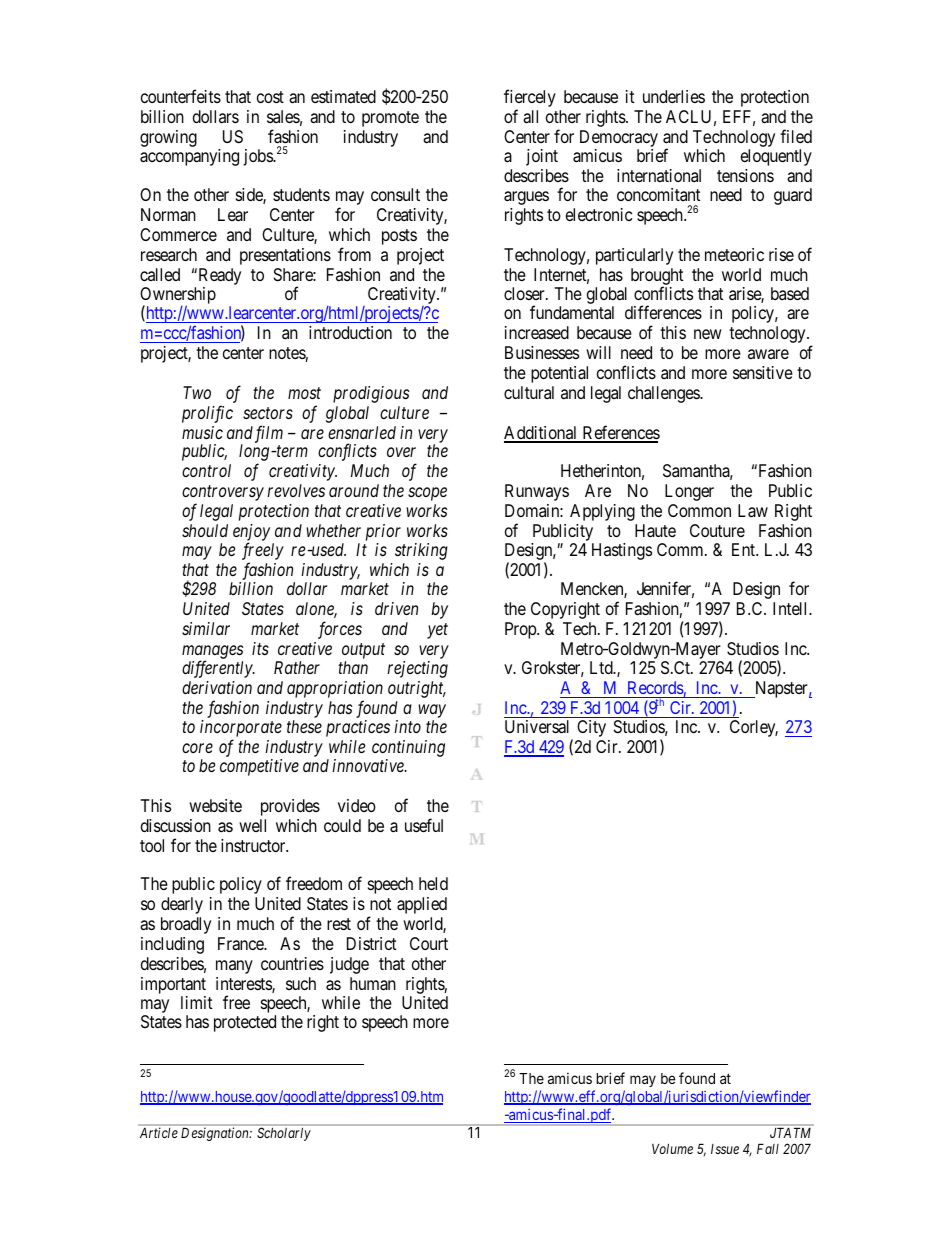 The image size is (952, 1233). I want to click on control, so click(206, 470).
